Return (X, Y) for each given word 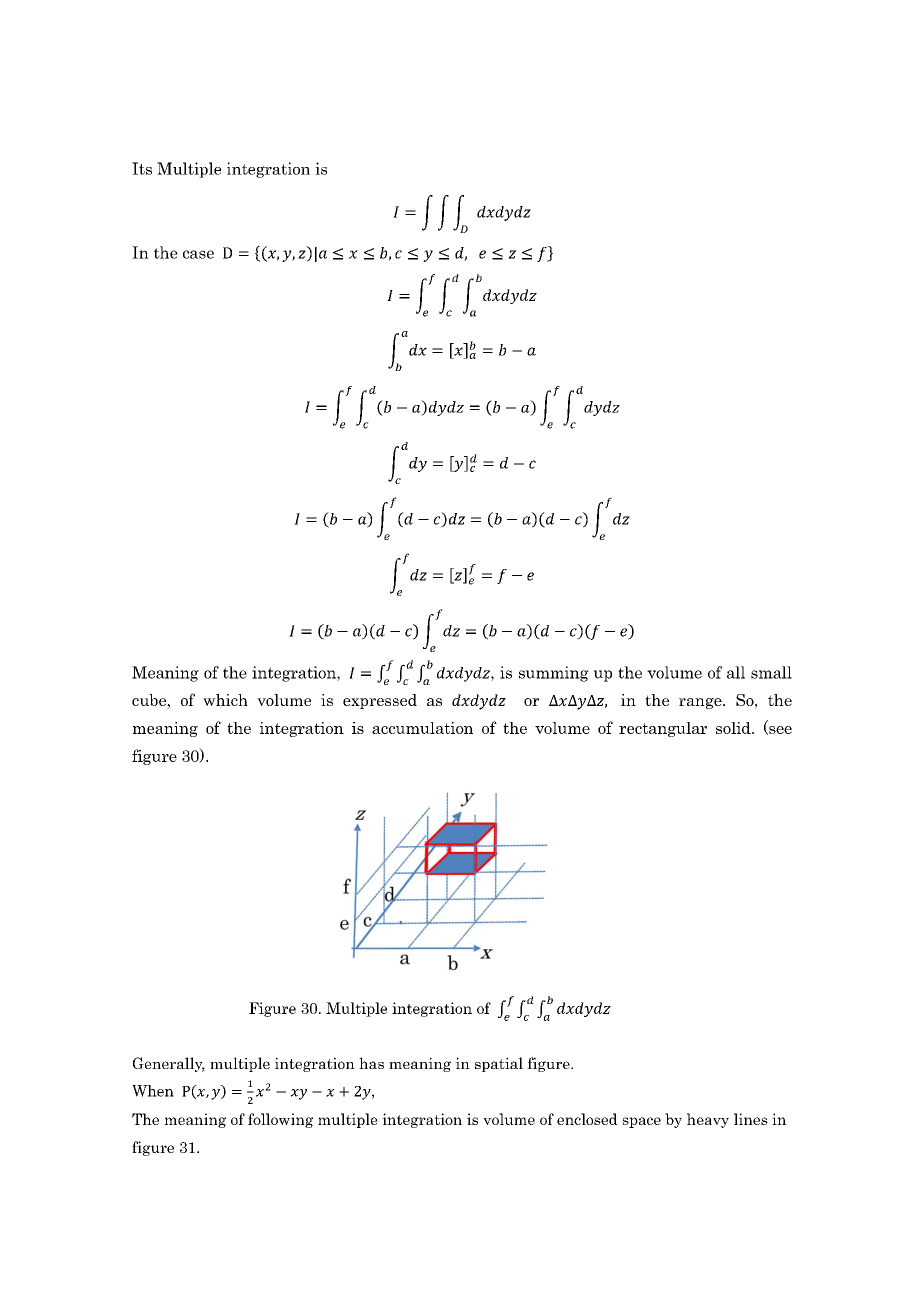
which (225, 700)
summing (554, 674)
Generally (169, 1064)
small (771, 672)
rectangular (663, 729)
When (153, 1091)
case (198, 254)
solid (734, 728)
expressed (380, 701)
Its (142, 168)
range (701, 703)
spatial (499, 1064)
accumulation (422, 728)
